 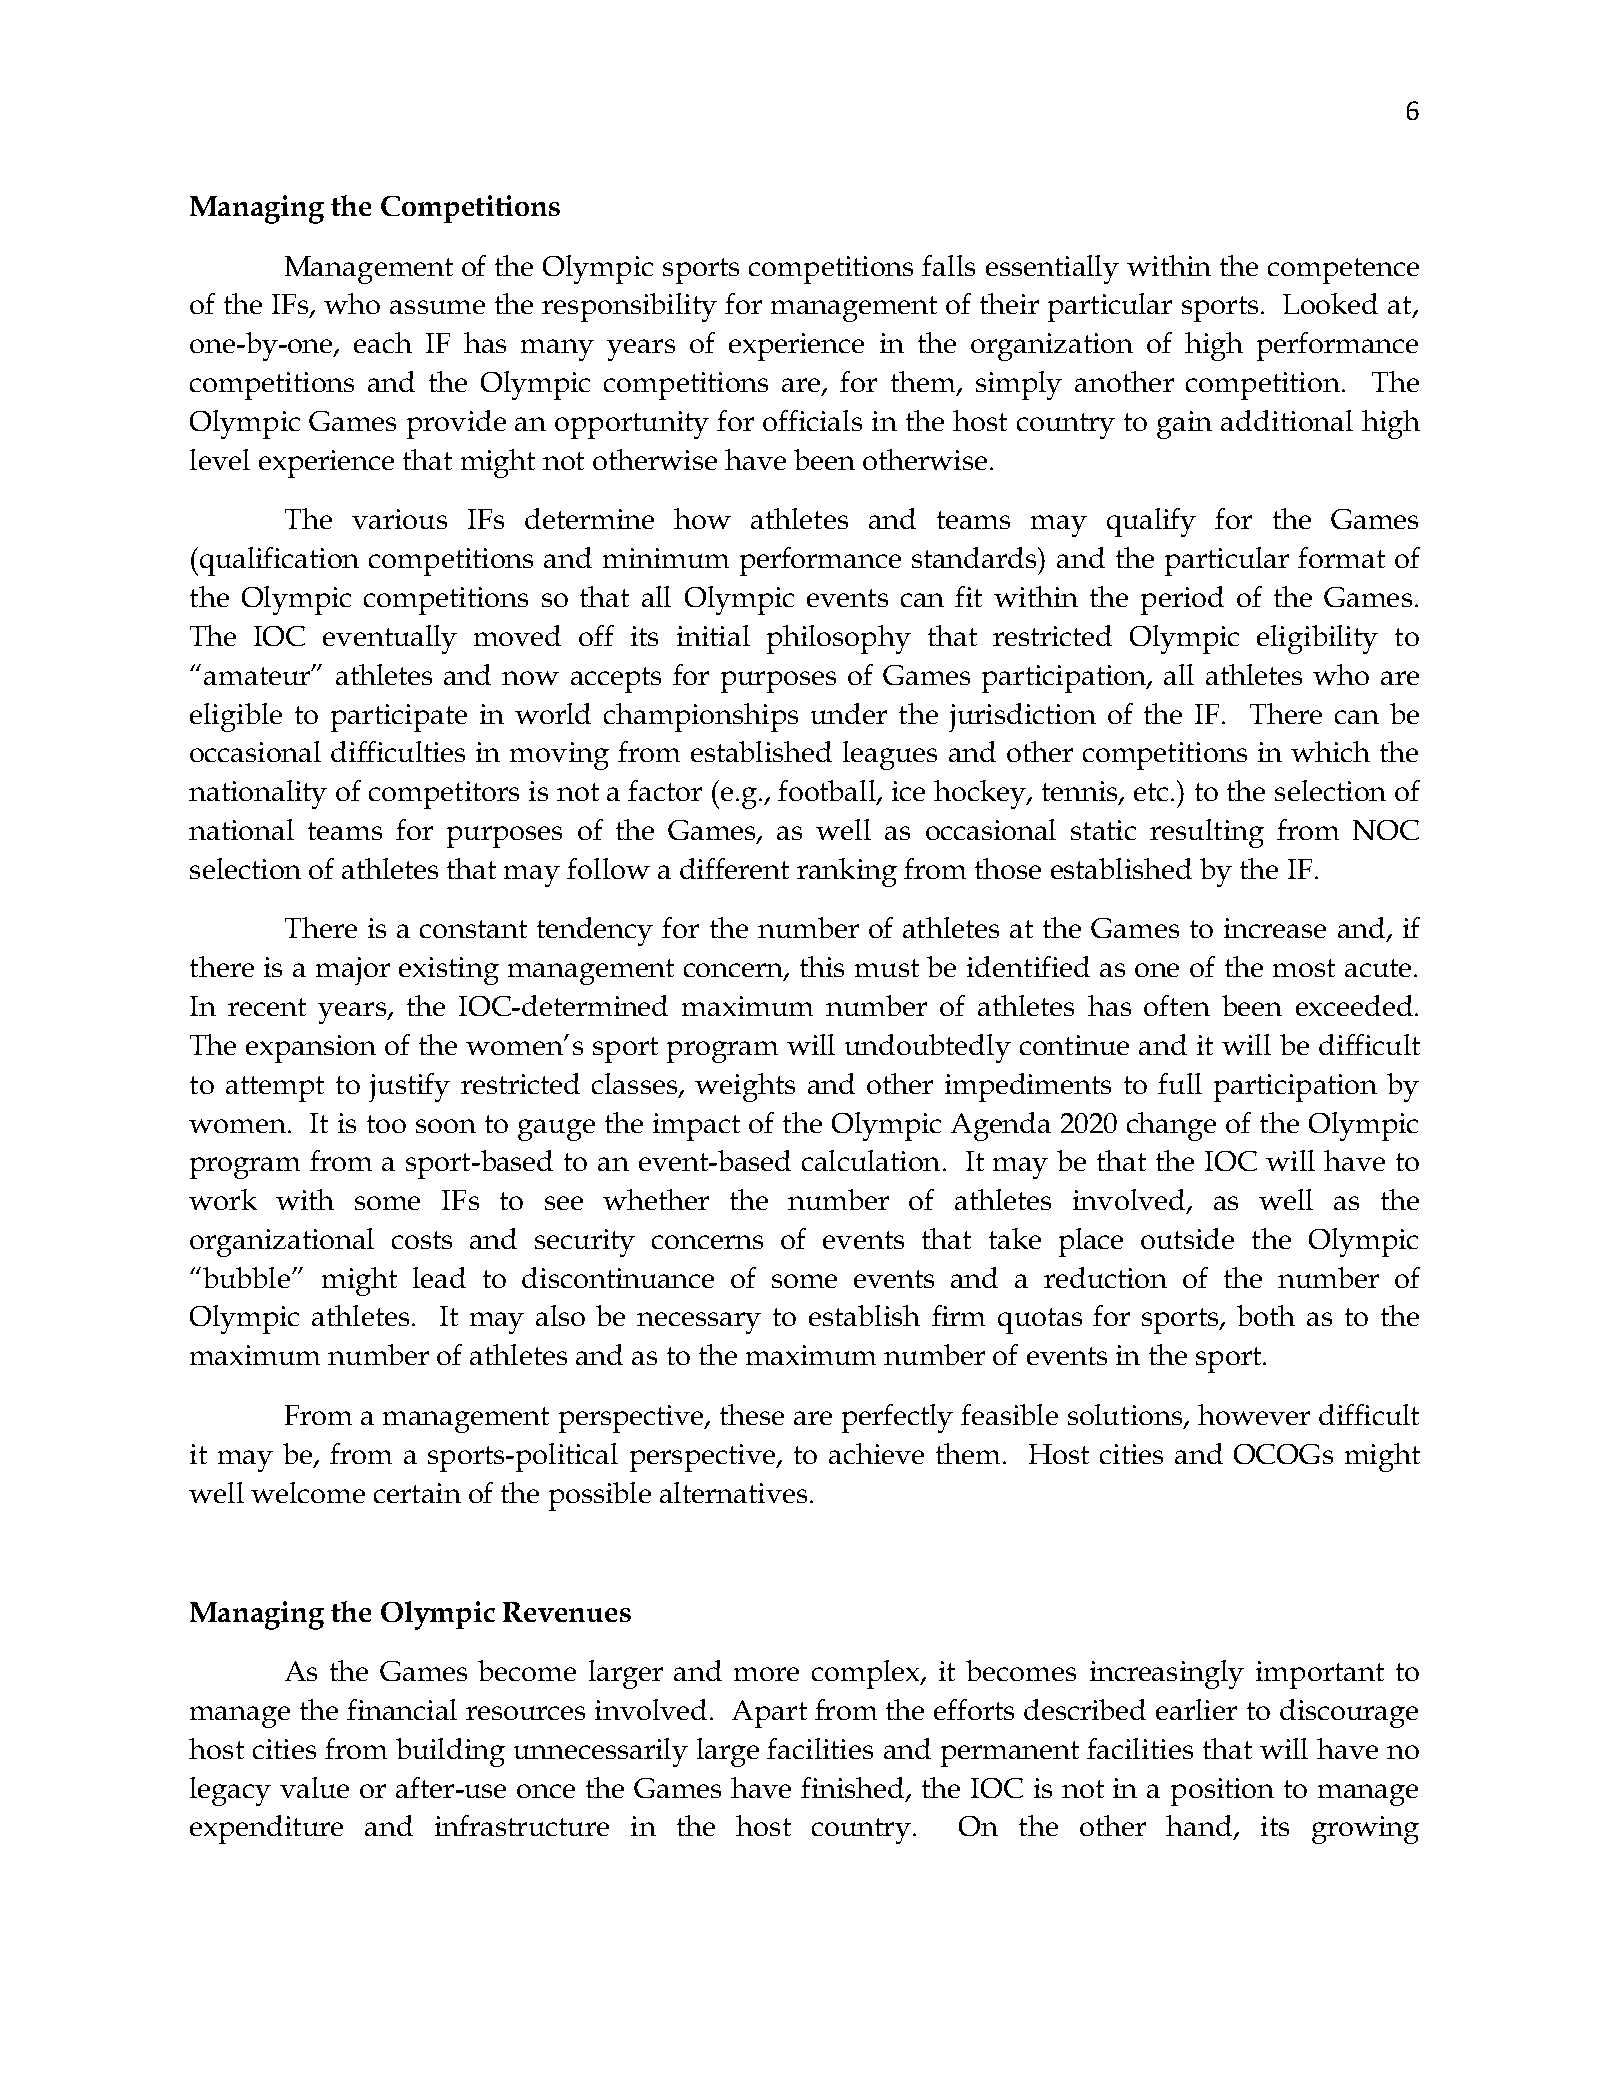 I want to click on Looked, so click(x=1330, y=303).
